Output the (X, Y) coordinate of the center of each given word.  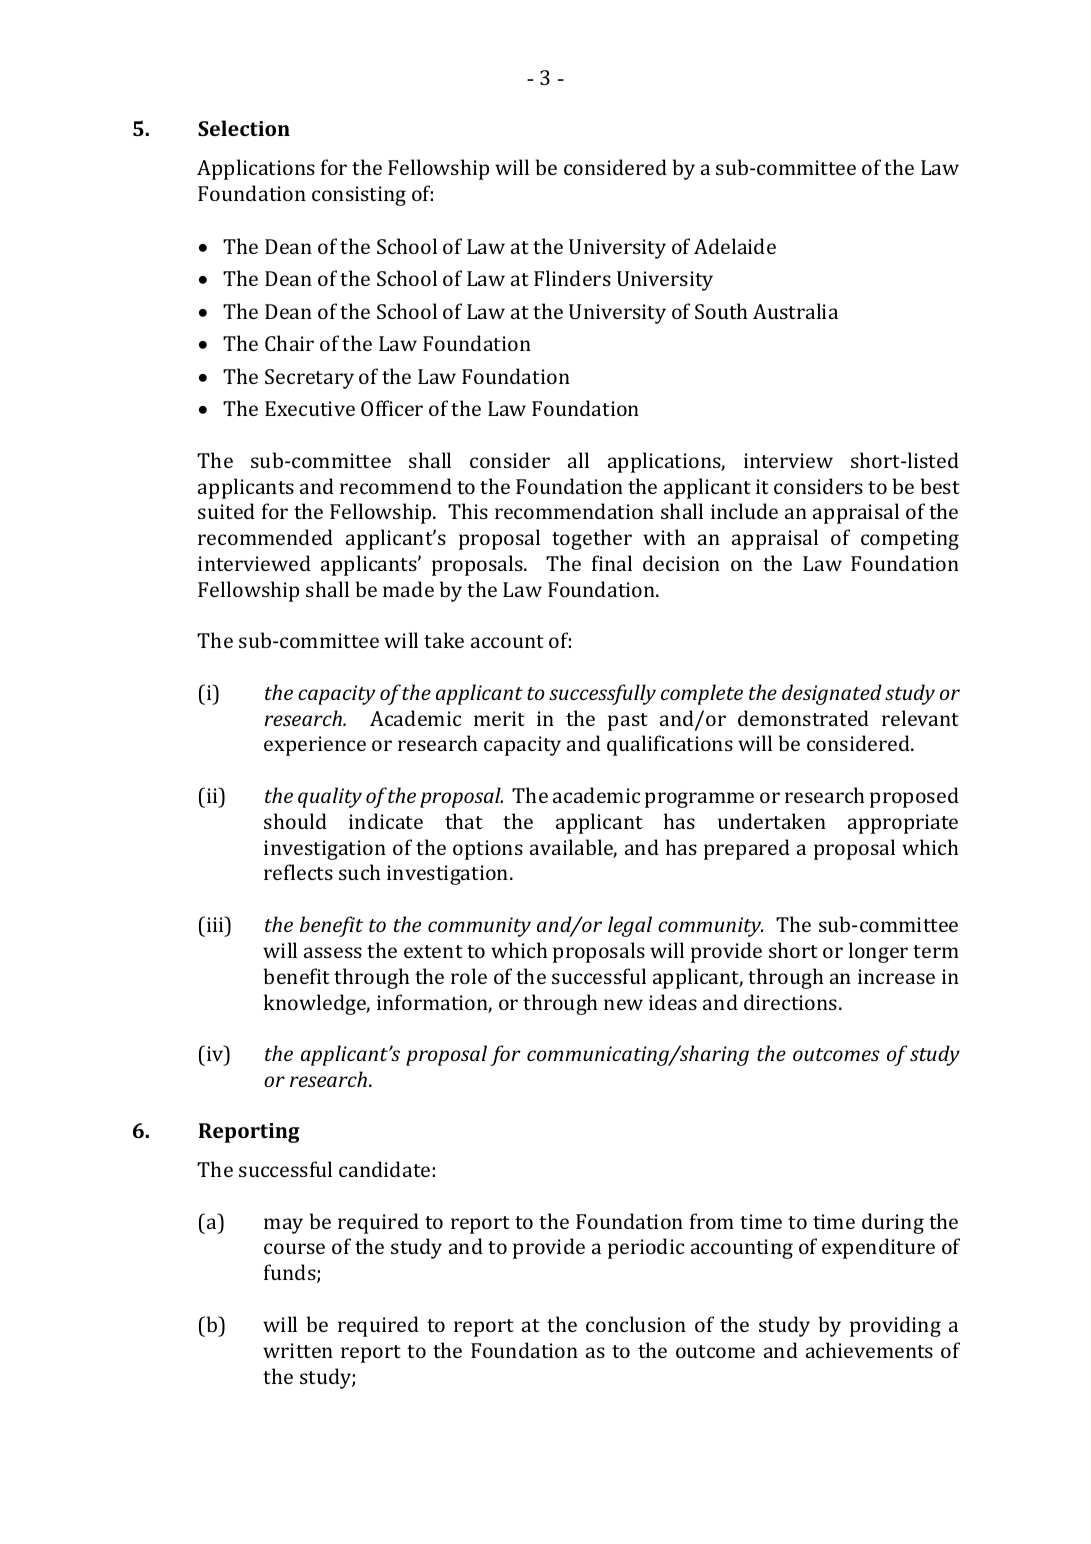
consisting (359, 196)
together (592, 539)
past (628, 722)
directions (790, 1002)
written (298, 1350)
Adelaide (735, 246)
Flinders (572, 278)
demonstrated (803, 718)
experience (315, 746)
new (623, 1004)
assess (333, 952)
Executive (310, 408)
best (940, 486)
